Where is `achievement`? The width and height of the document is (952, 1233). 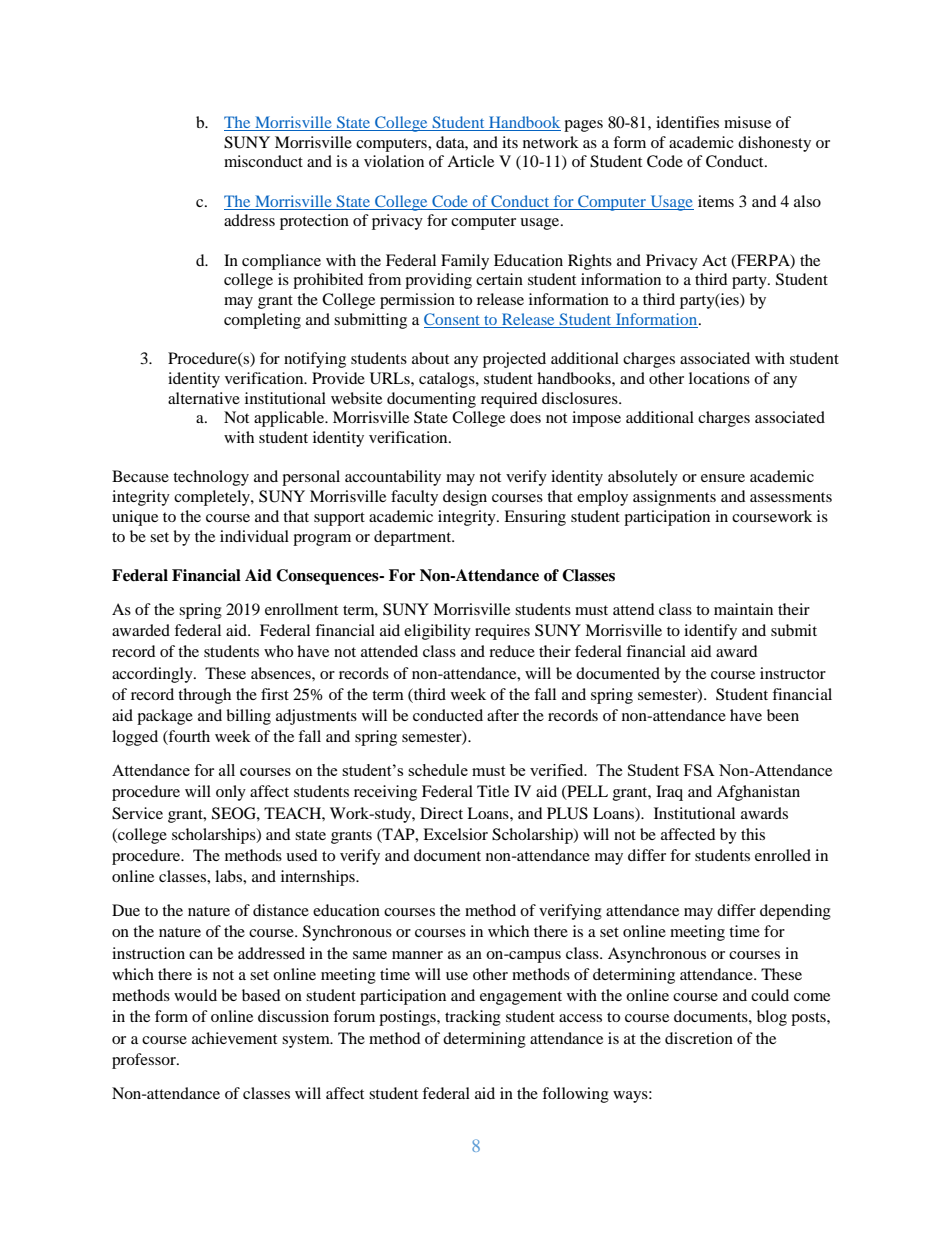
achievement is located at coordinates (234, 1038).
